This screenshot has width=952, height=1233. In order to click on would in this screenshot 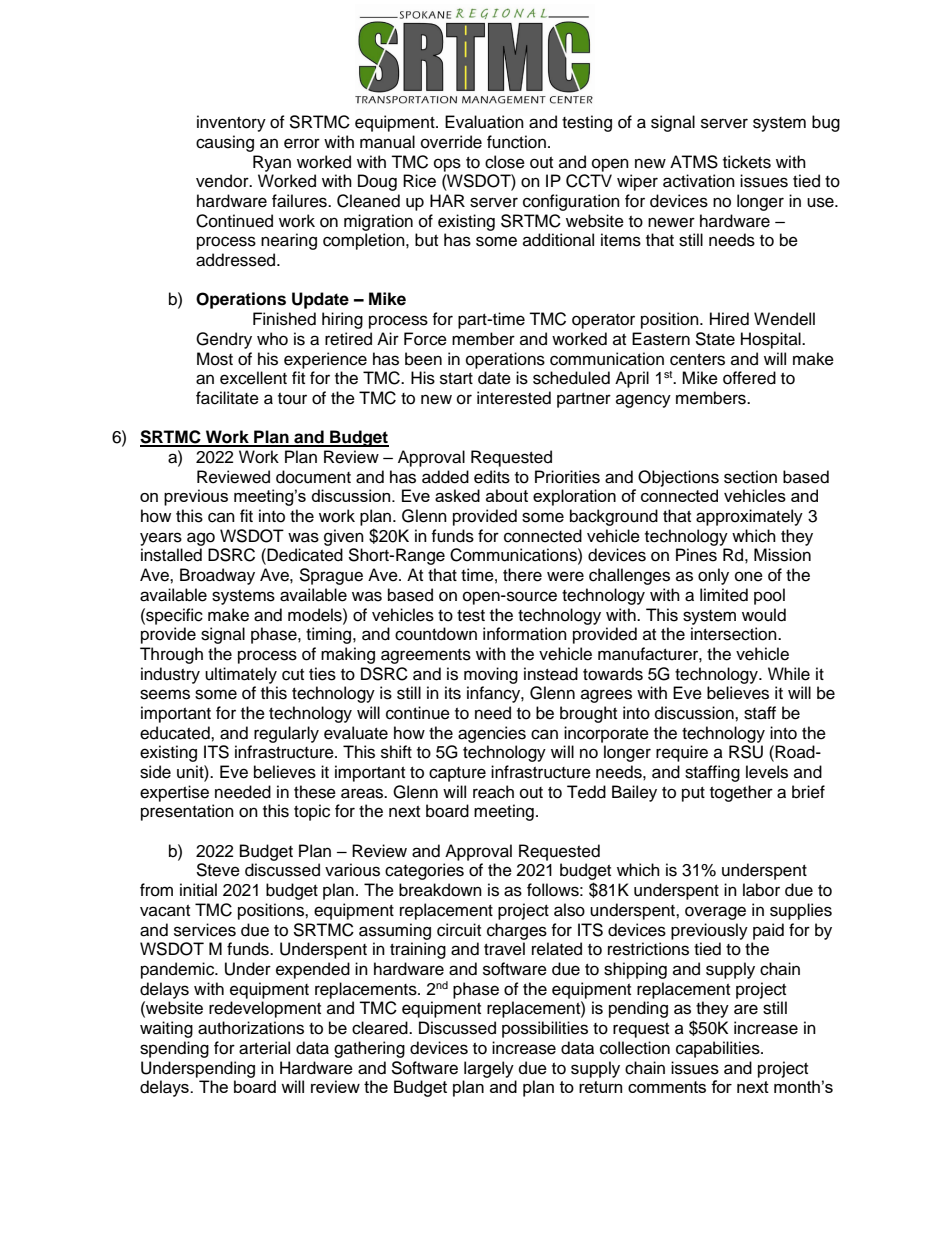, I will do `click(764, 615)`.
